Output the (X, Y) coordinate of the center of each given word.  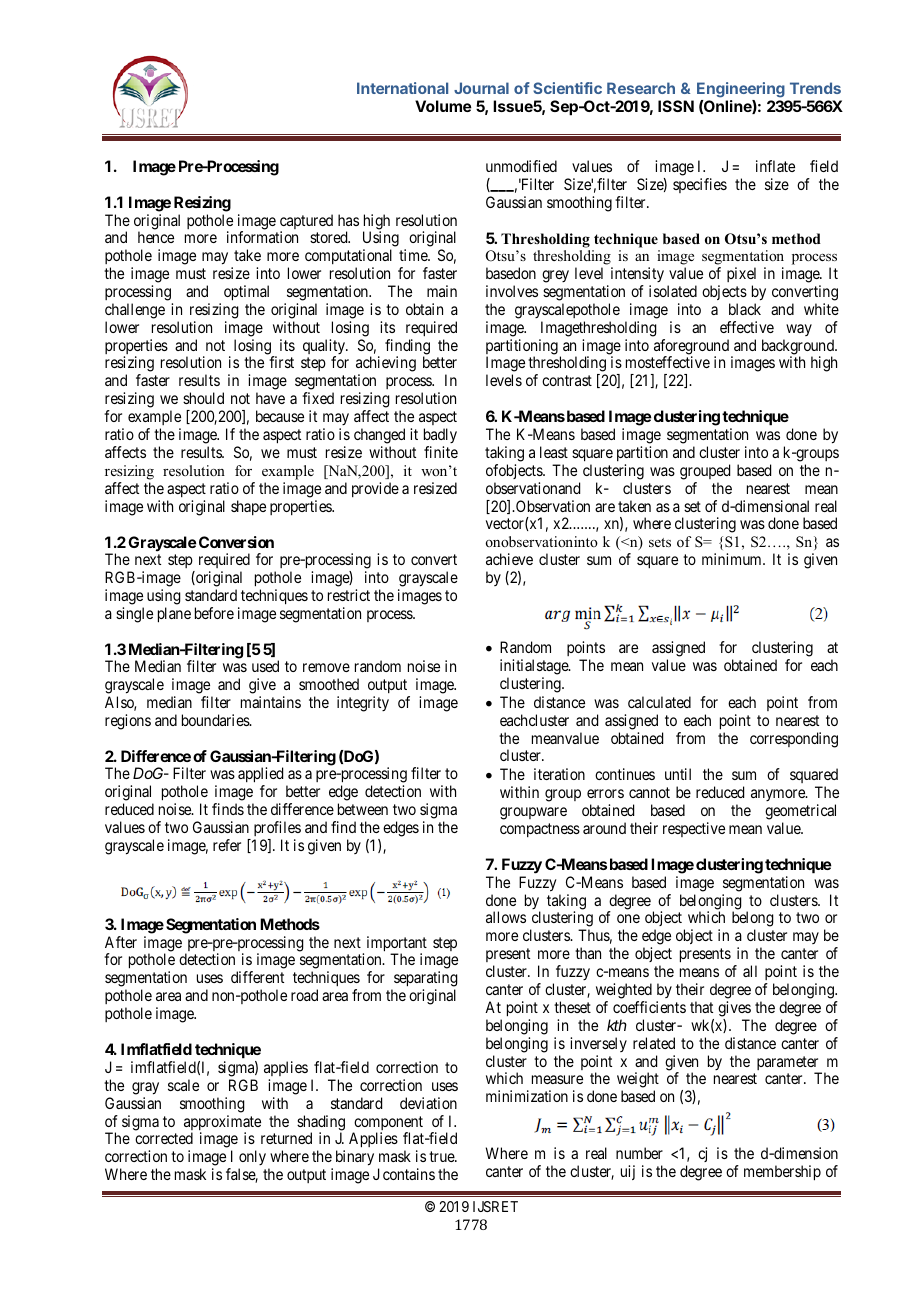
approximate (222, 1124)
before (214, 613)
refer (227, 845)
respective (694, 829)
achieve (509, 559)
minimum (733, 559)
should (203, 398)
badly (440, 435)
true (442, 1156)
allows (506, 917)
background (799, 348)
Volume (443, 106)
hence (156, 237)
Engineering (741, 90)
